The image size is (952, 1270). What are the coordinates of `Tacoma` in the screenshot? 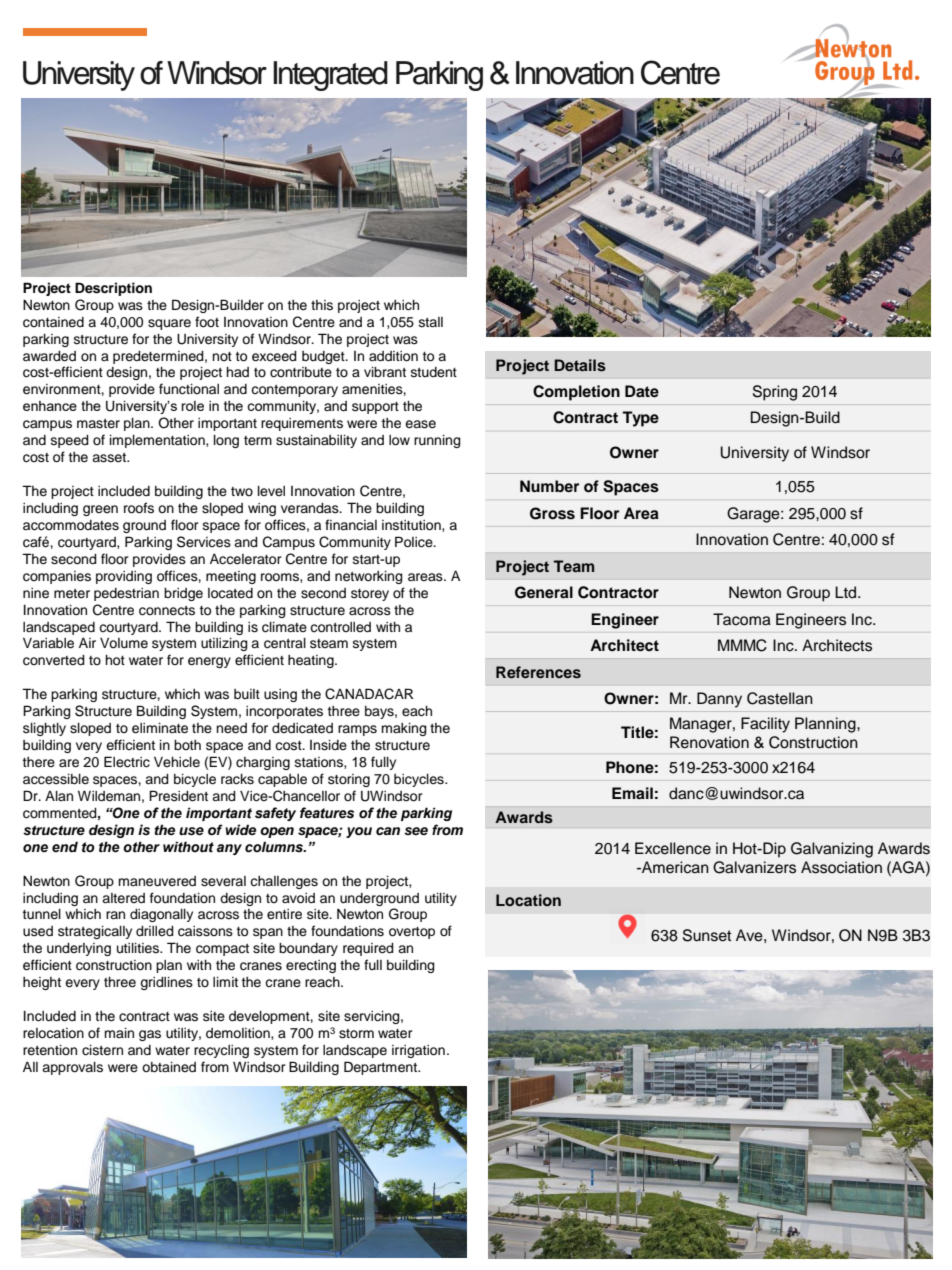 It's located at (742, 619).
